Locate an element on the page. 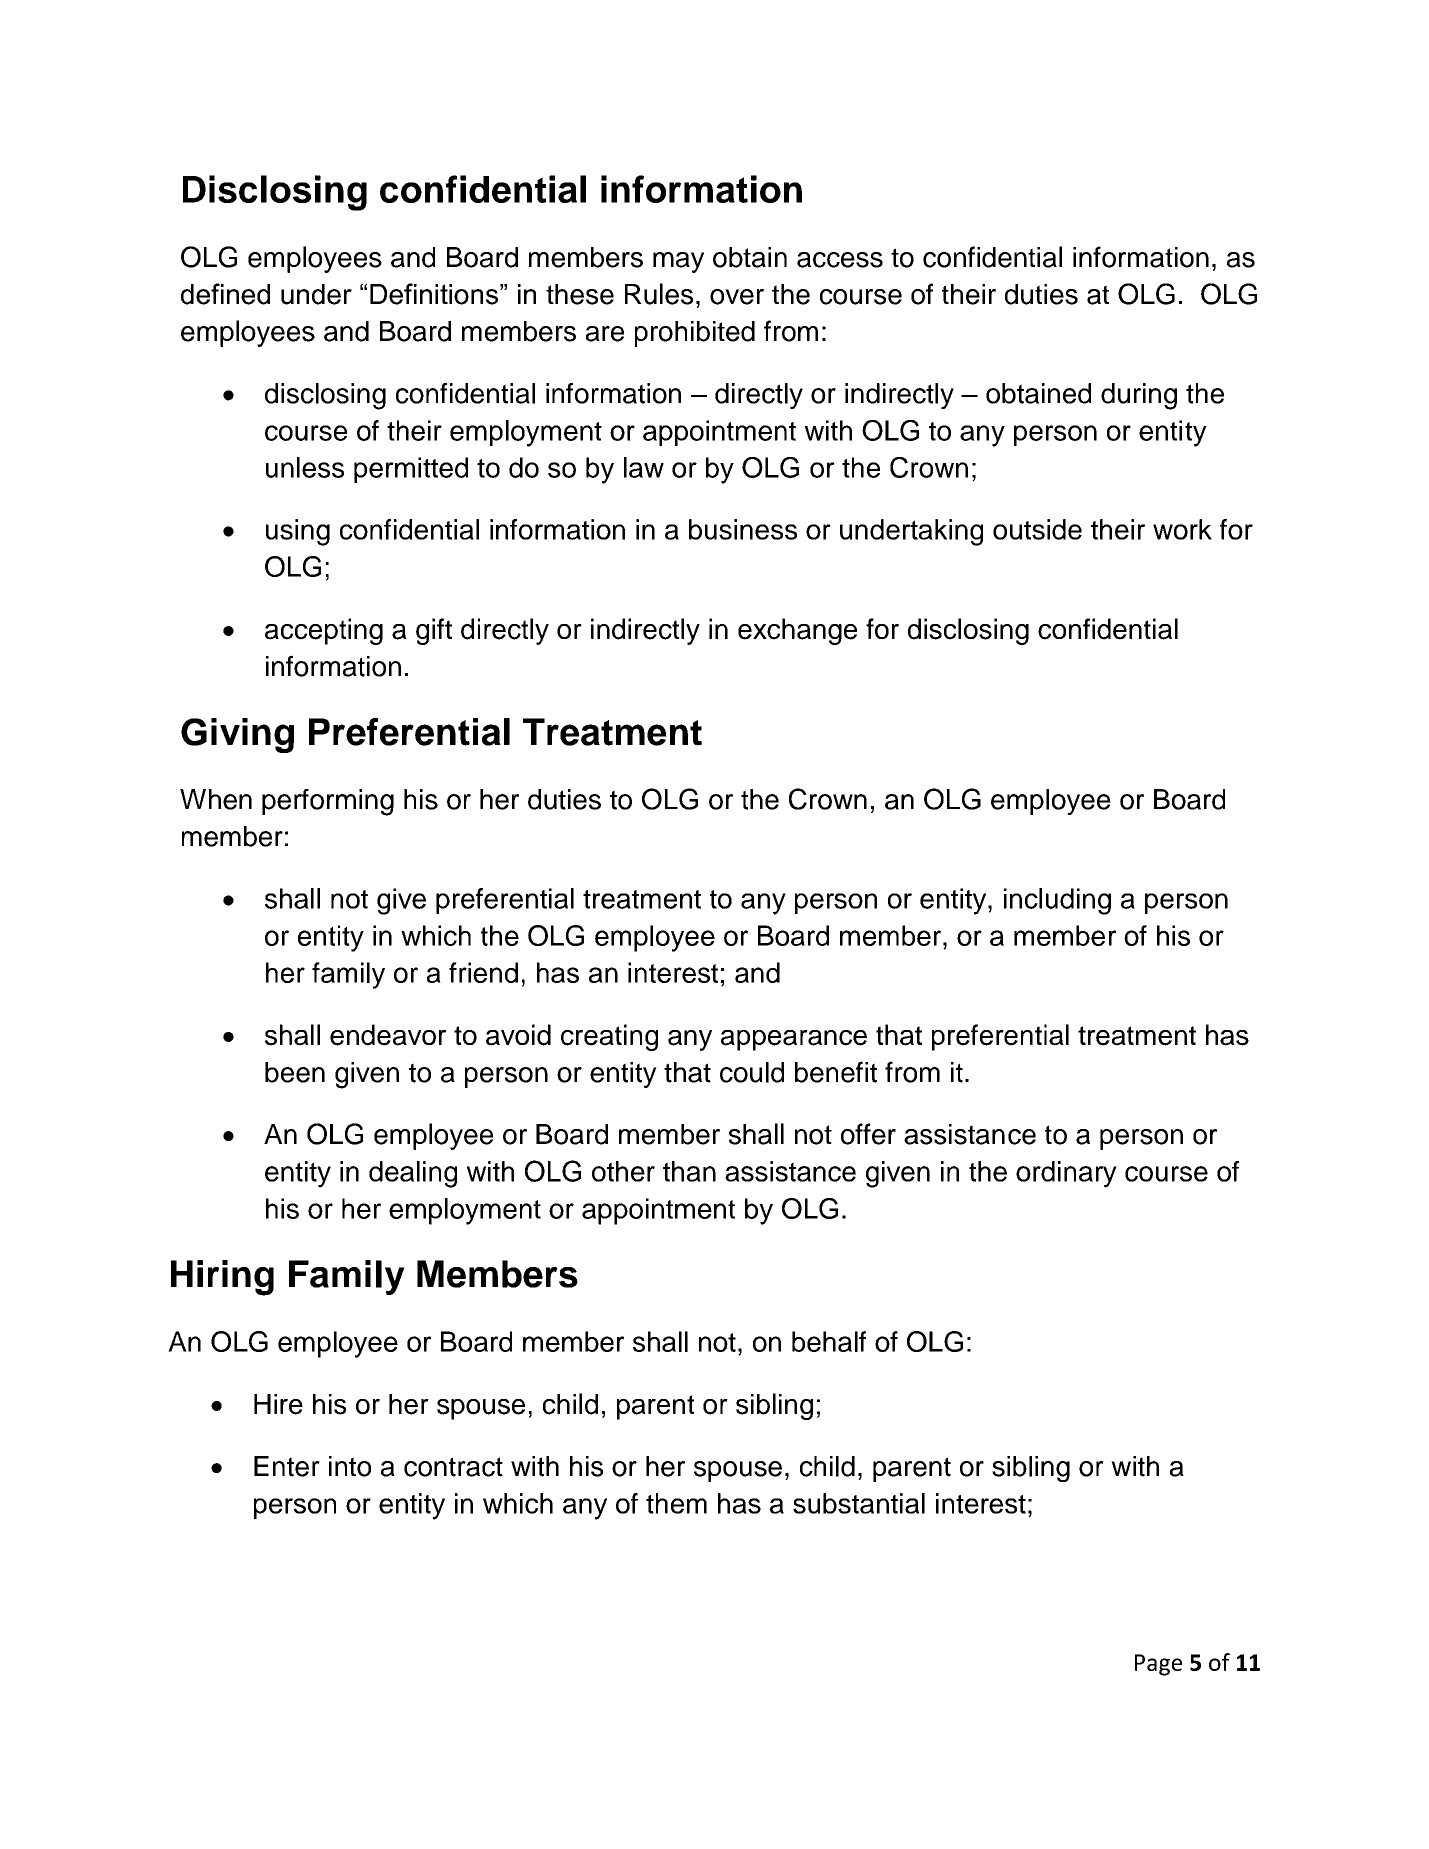 The image size is (1429, 1849). during is located at coordinates (1139, 396).
